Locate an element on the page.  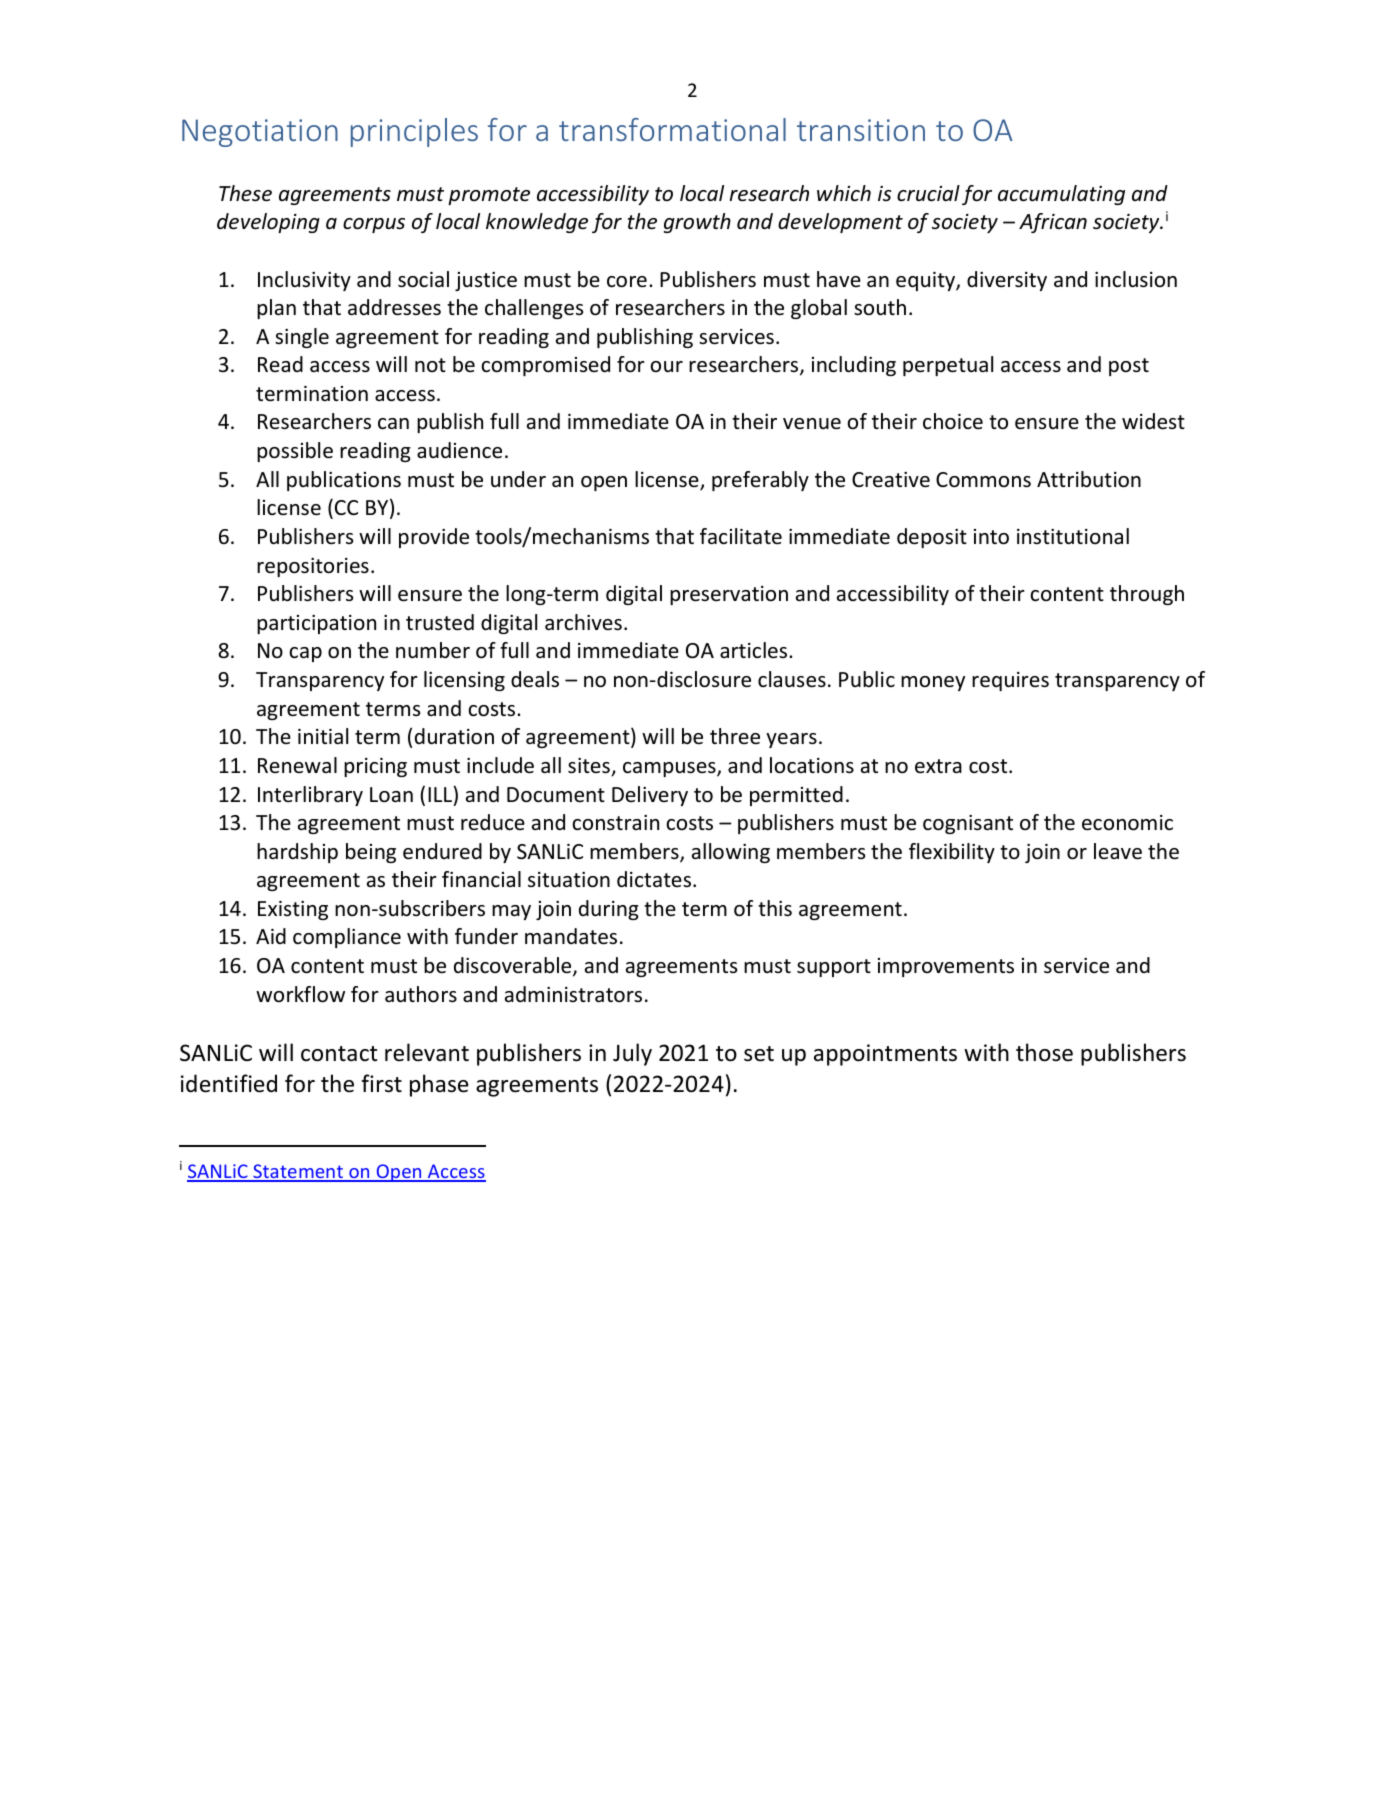
cap is located at coordinates (305, 654).
